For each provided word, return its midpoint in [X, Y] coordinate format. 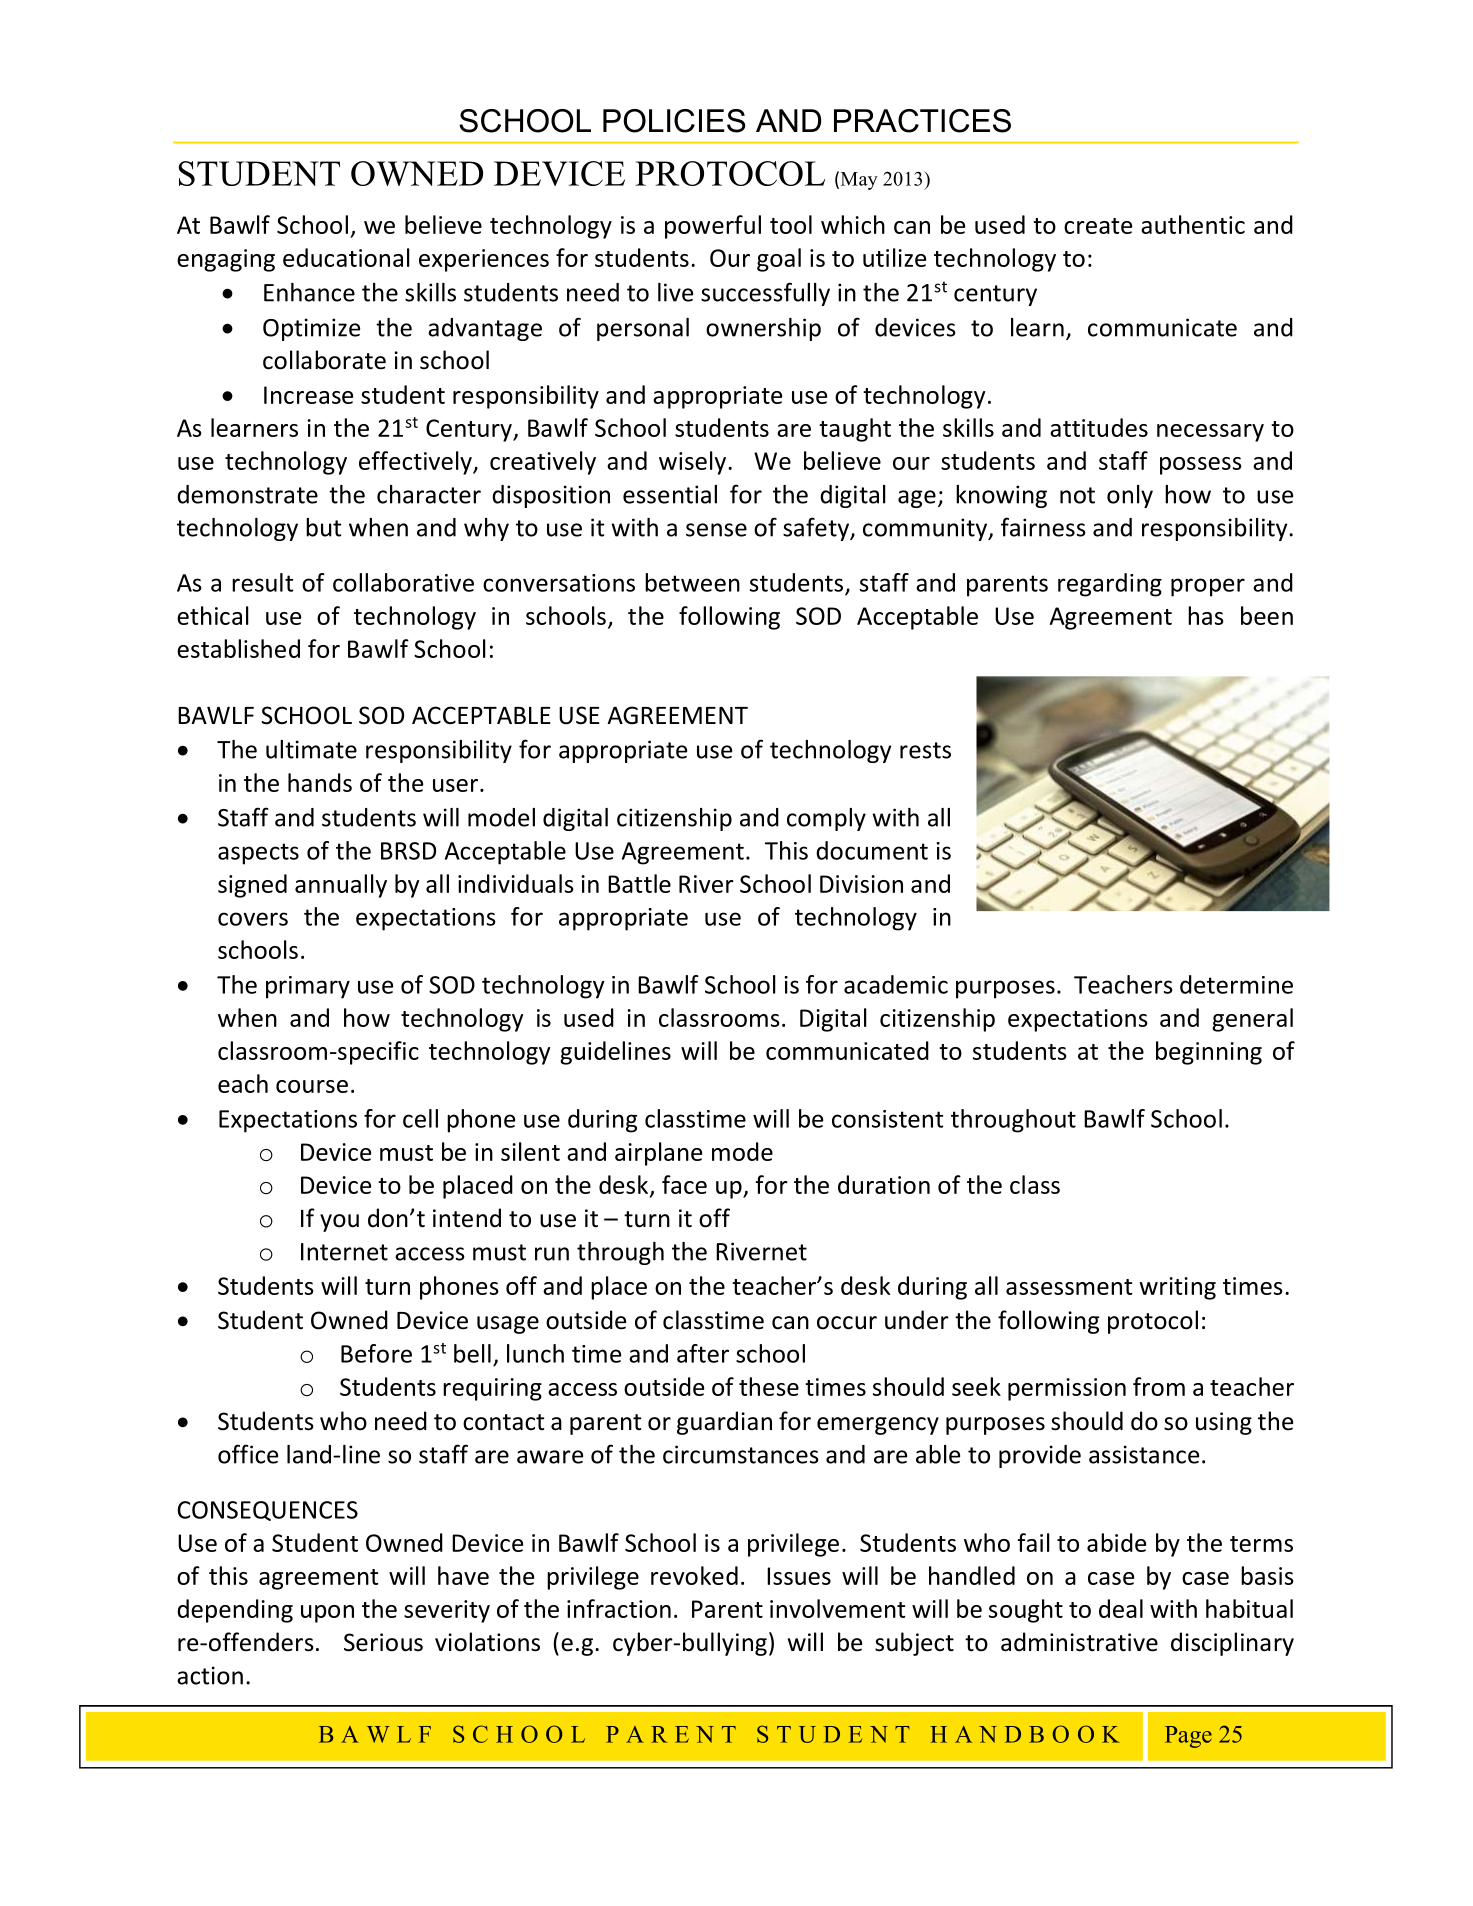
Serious [383, 1642]
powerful [713, 227]
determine [1236, 984]
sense [716, 530]
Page [1188, 1737]
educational [346, 257]
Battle [639, 883]
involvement [838, 1608]
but [324, 527]
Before [376, 1353]
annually [341, 886]
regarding [1110, 585]
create [1098, 226]
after [703, 1353]
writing [1177, 1288]
